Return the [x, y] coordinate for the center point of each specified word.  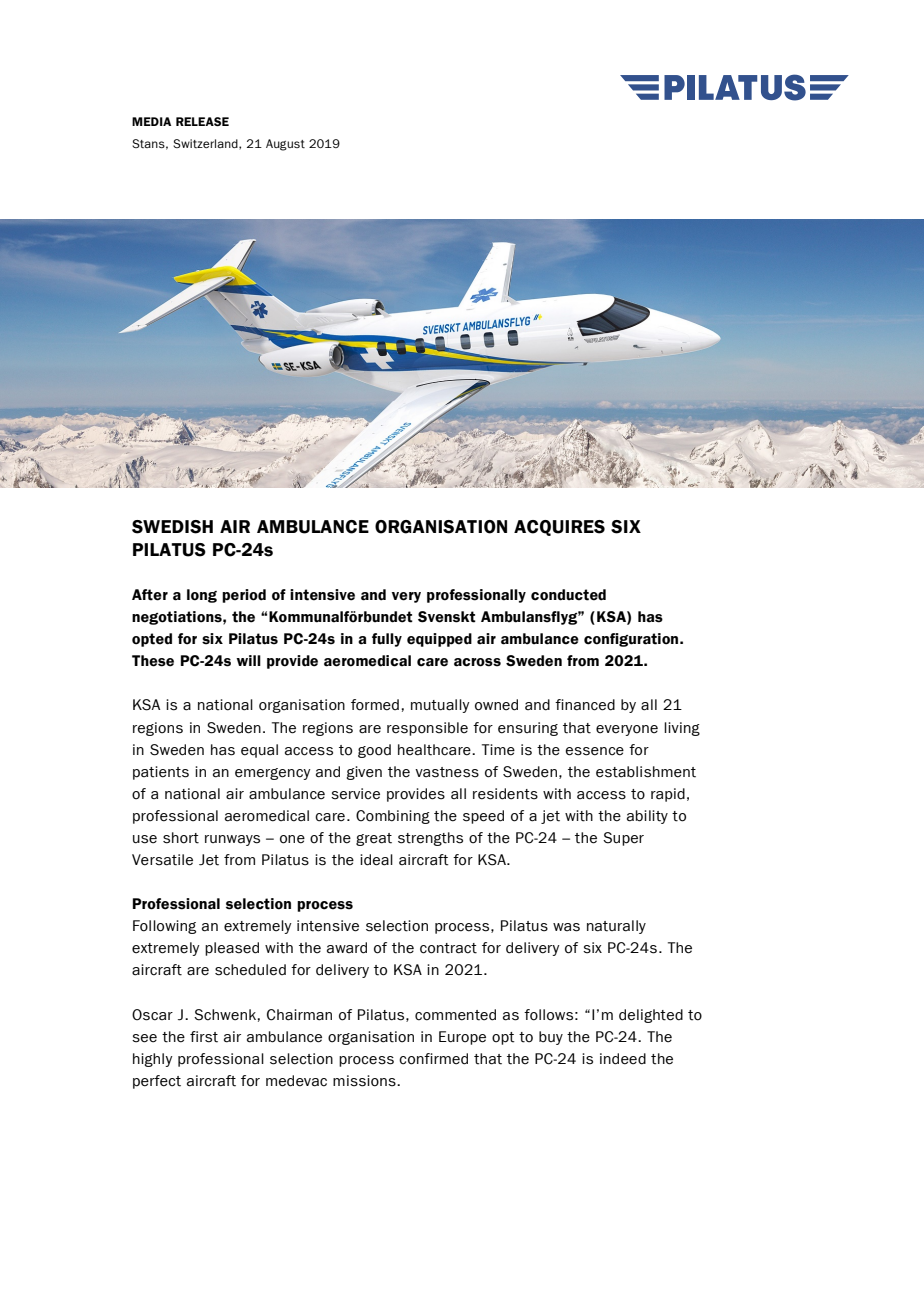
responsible [427, 729]
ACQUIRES [559, 528]
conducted [568, 595]
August [285, 145]
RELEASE [202, 121]
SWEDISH [172, 527]
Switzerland [206, 144]
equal [259, 751]
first [204, 1037]
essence [595, 751]
